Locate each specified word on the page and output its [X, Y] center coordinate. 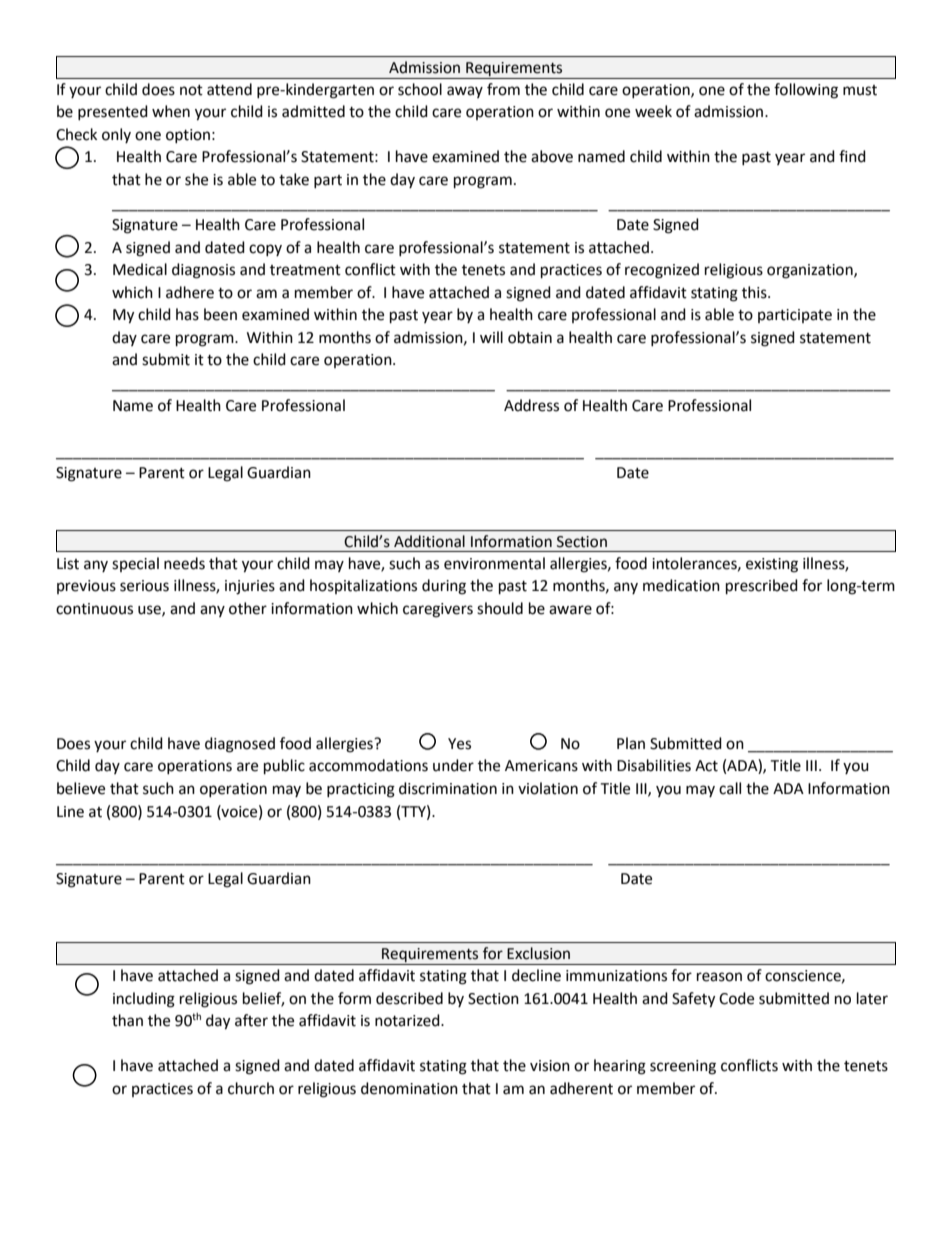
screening [683, 1067]
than [127, 1020]
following [806, 91]
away [465, 92]
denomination [409, 1088]
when [171, 111]
